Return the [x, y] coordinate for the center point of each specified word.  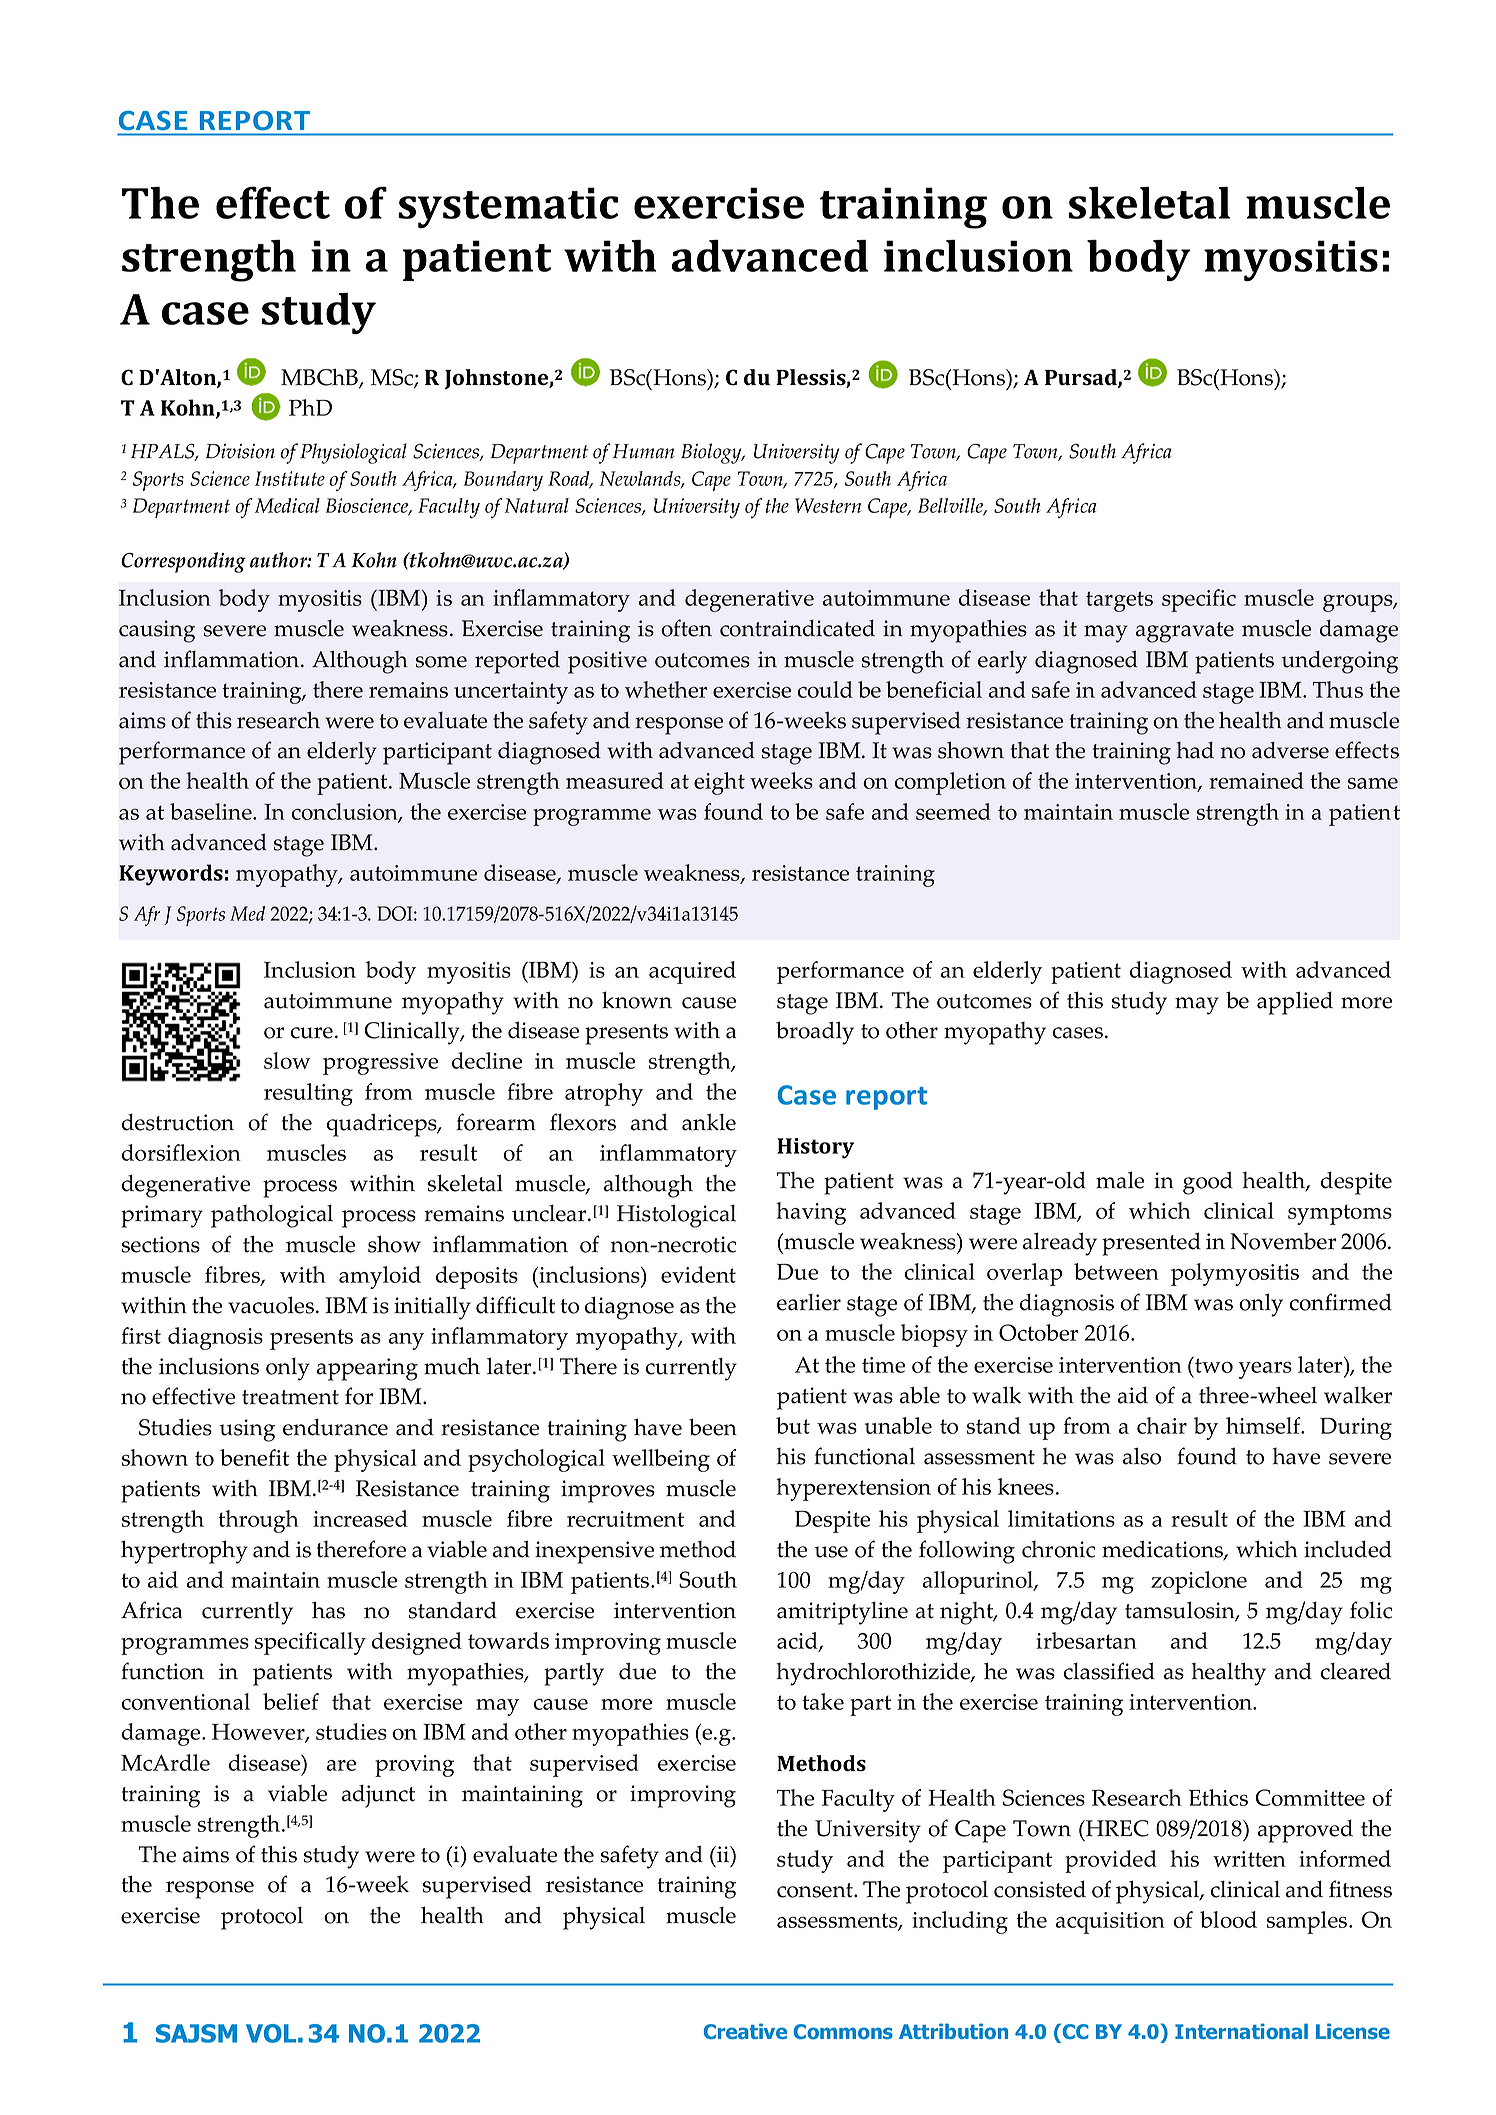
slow [287, 1060]
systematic [508, 207]
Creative [745, 2031]
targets [1119, 601]
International [1241, 2031]
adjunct [378, 1796]
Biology [712, 453]
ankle [709, 1122]
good [1208, 1183]
